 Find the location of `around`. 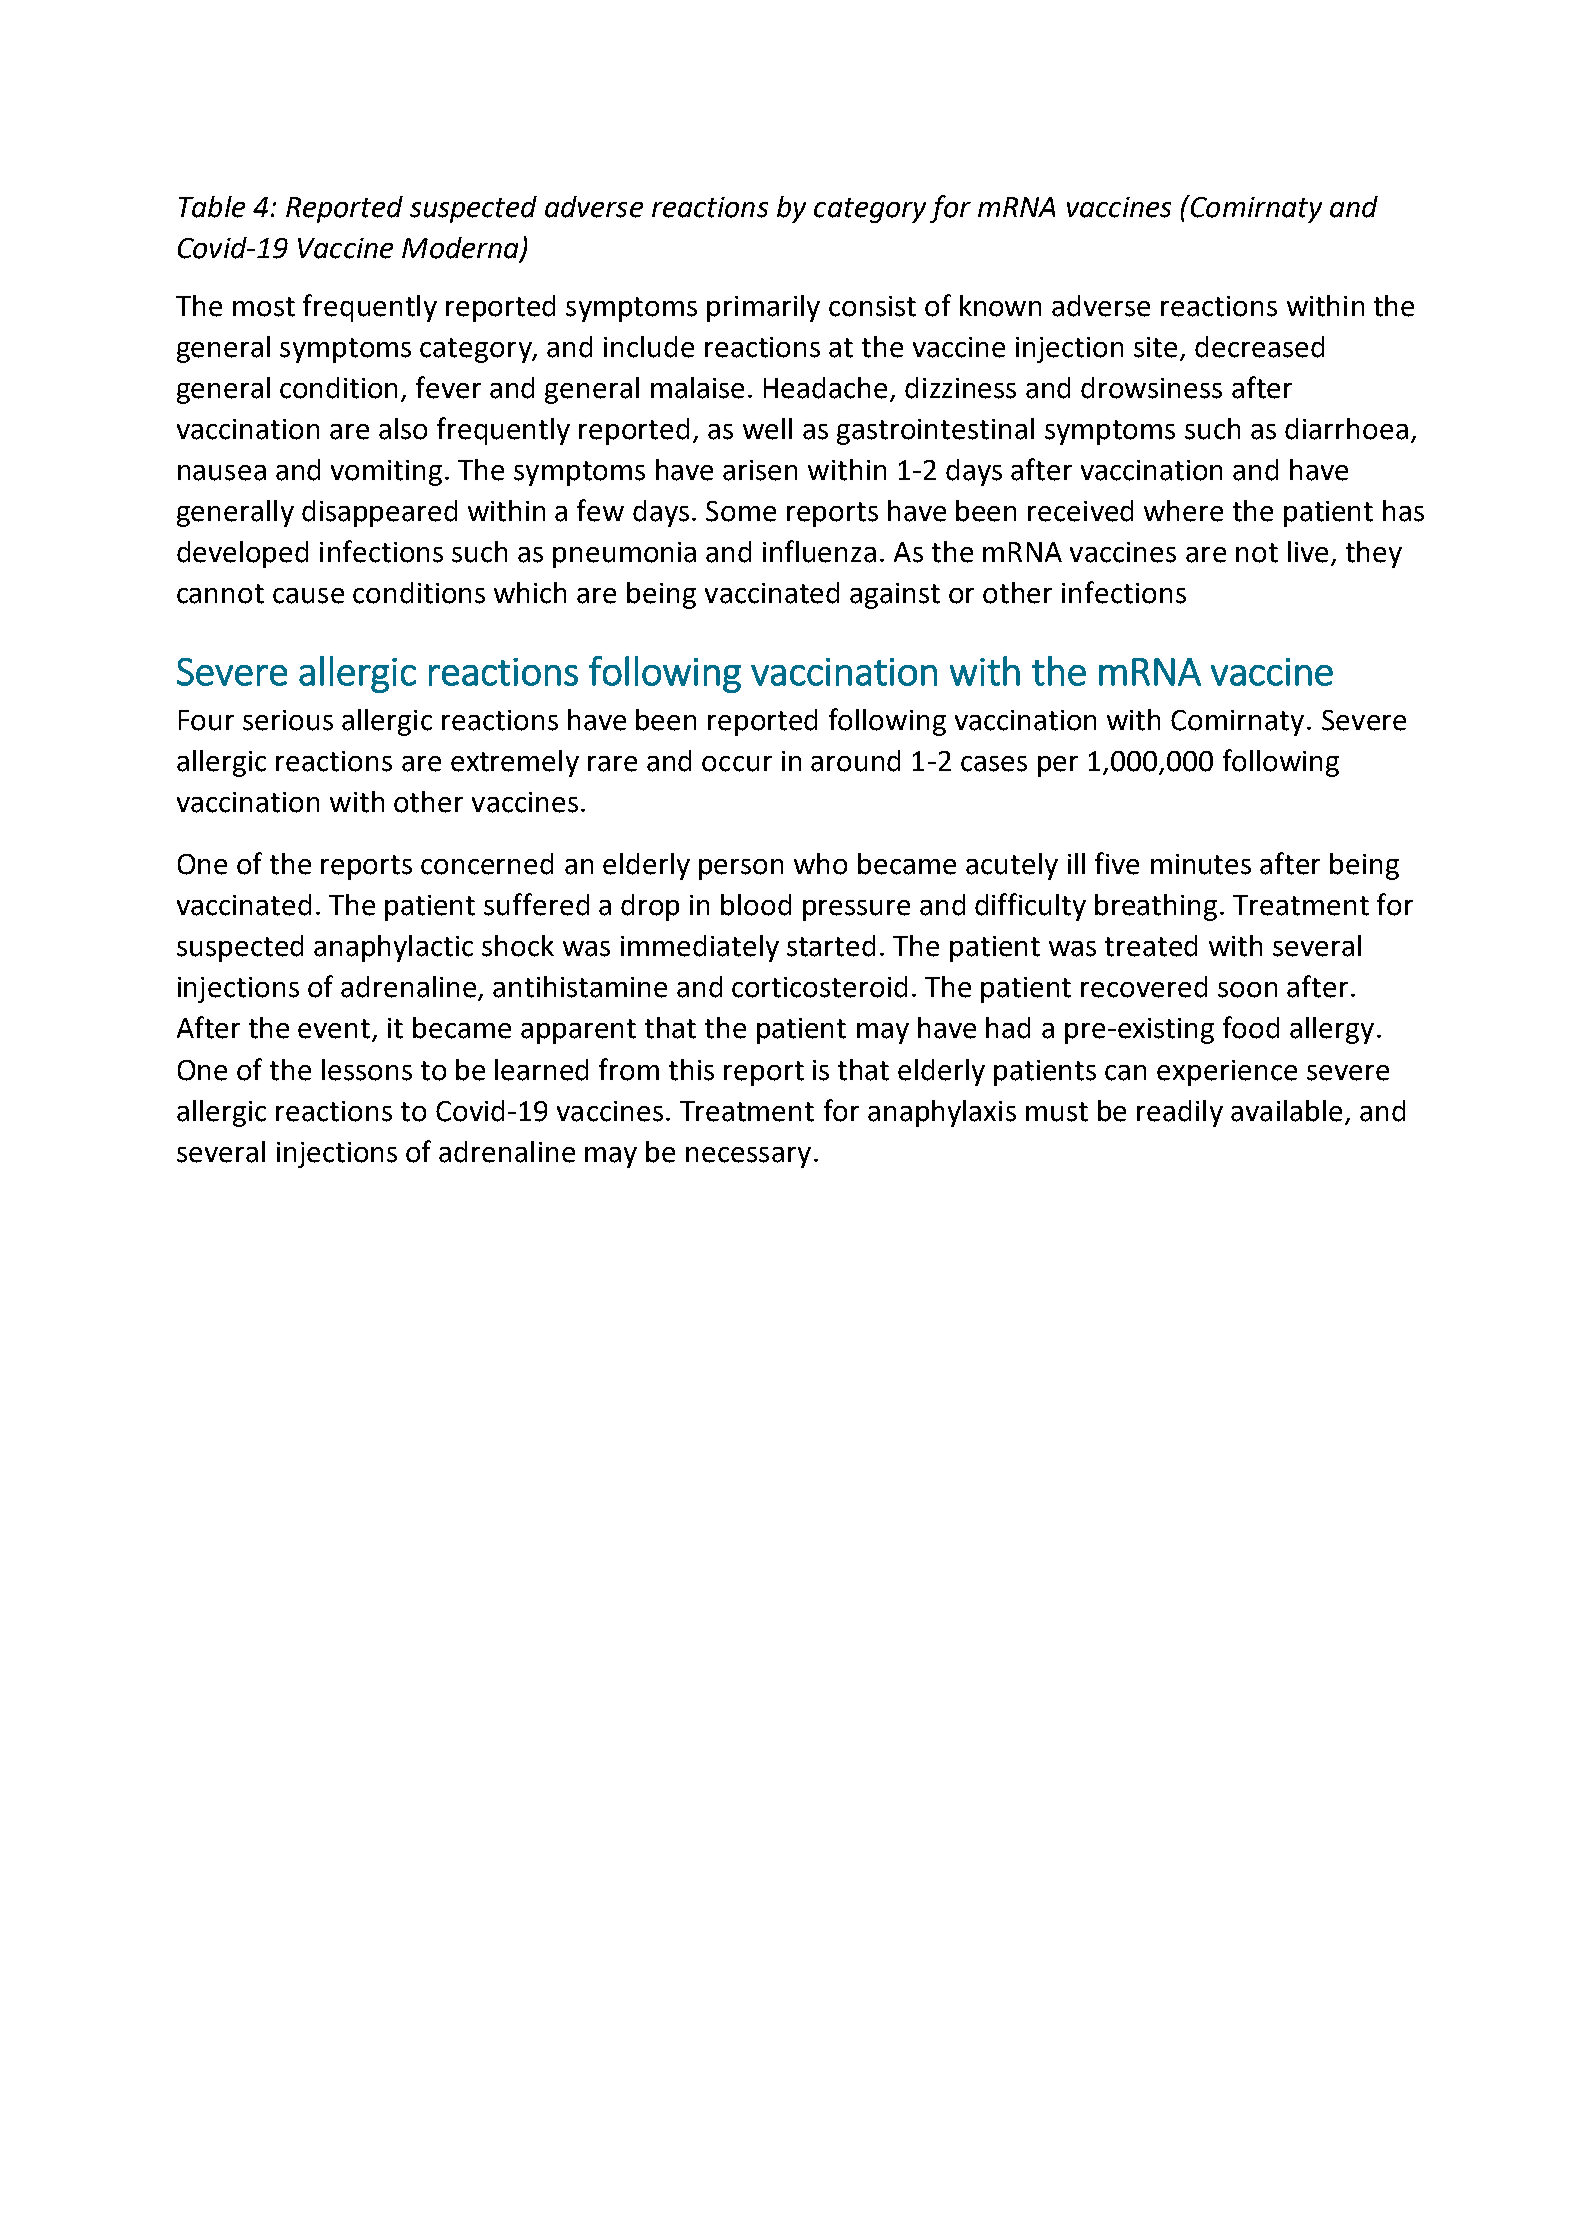

around is located at coordinates (855, 761).
